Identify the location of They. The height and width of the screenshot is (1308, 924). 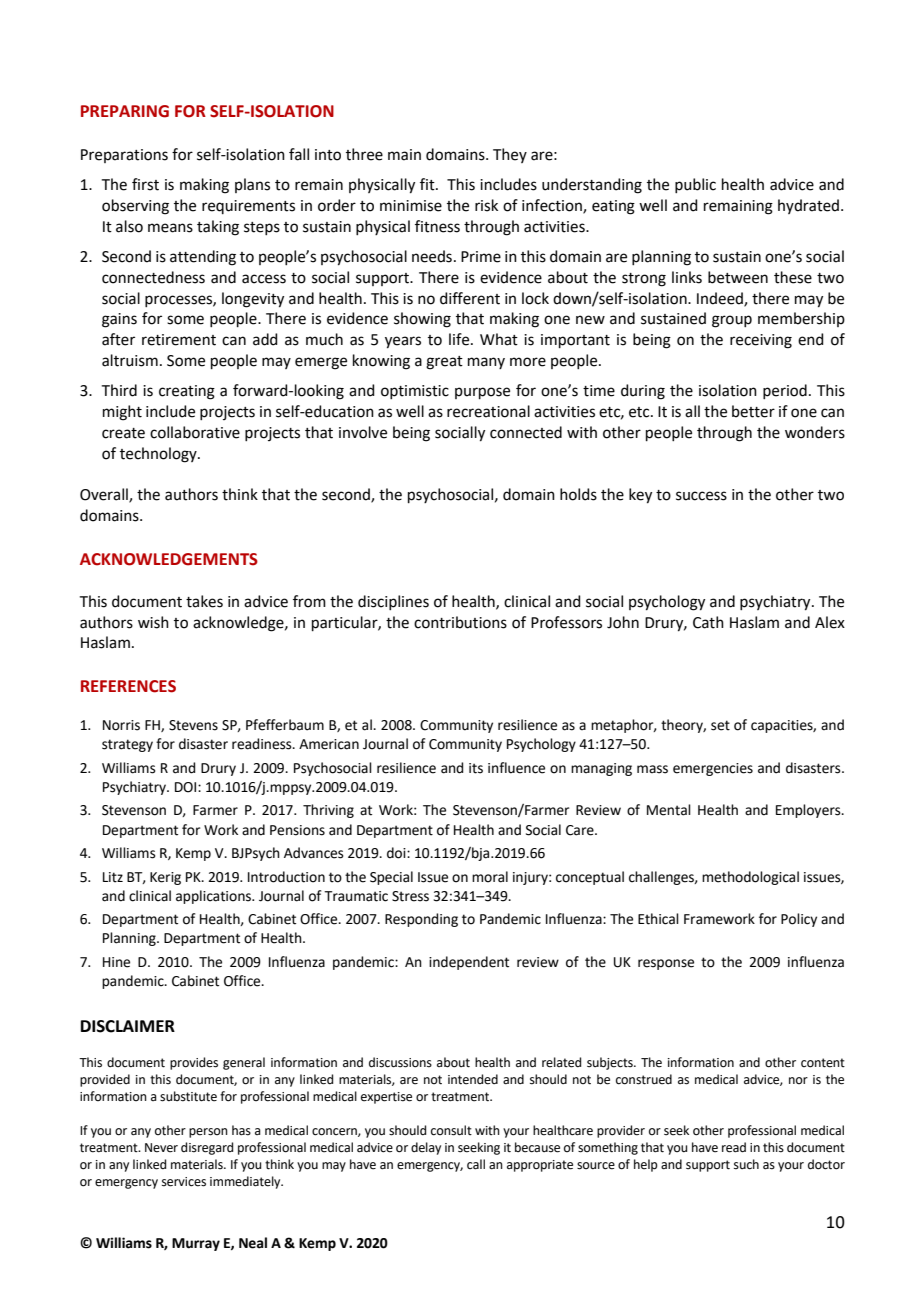
(510, 155).
